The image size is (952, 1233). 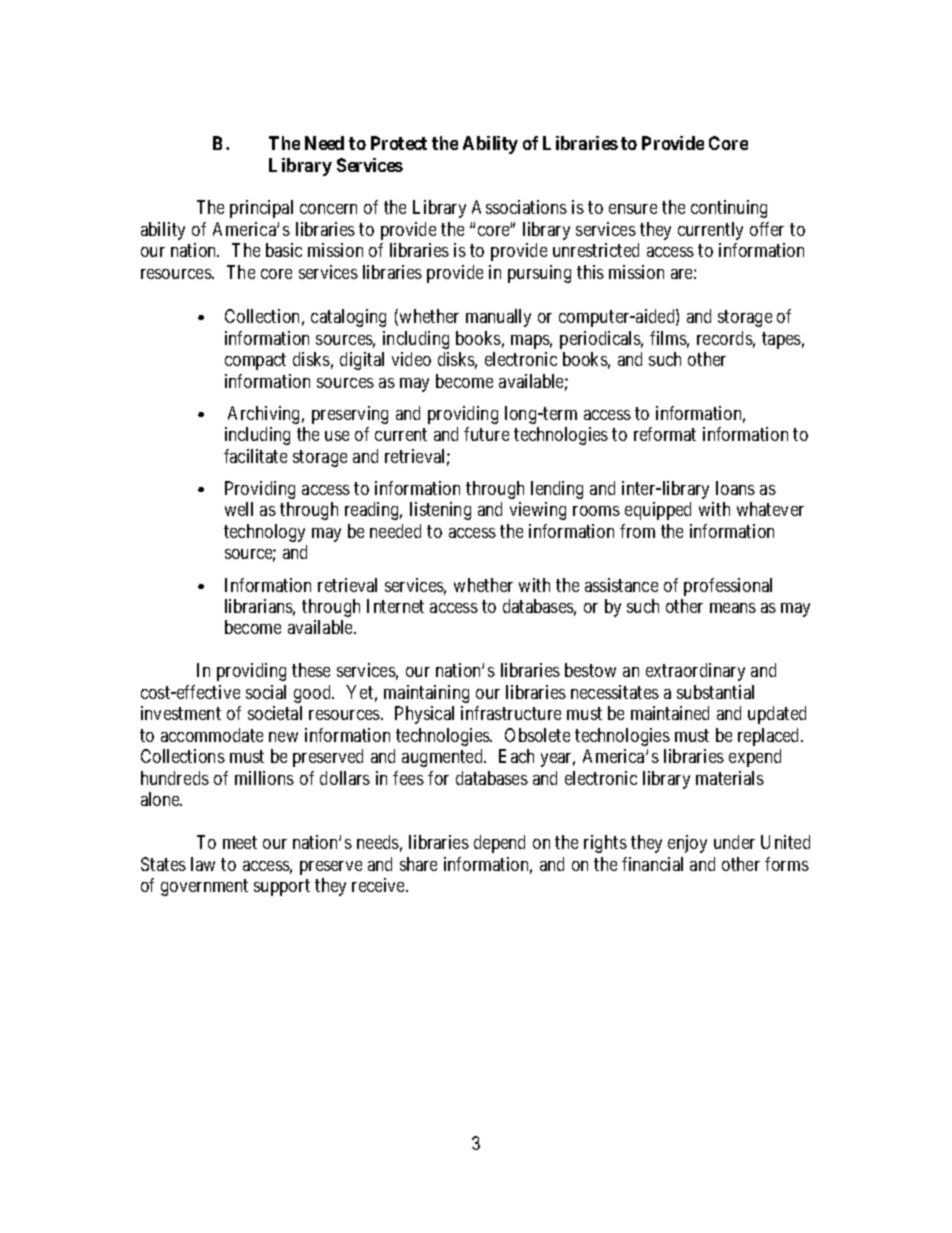 I want to click on compact, so click(x=255, y=361).
